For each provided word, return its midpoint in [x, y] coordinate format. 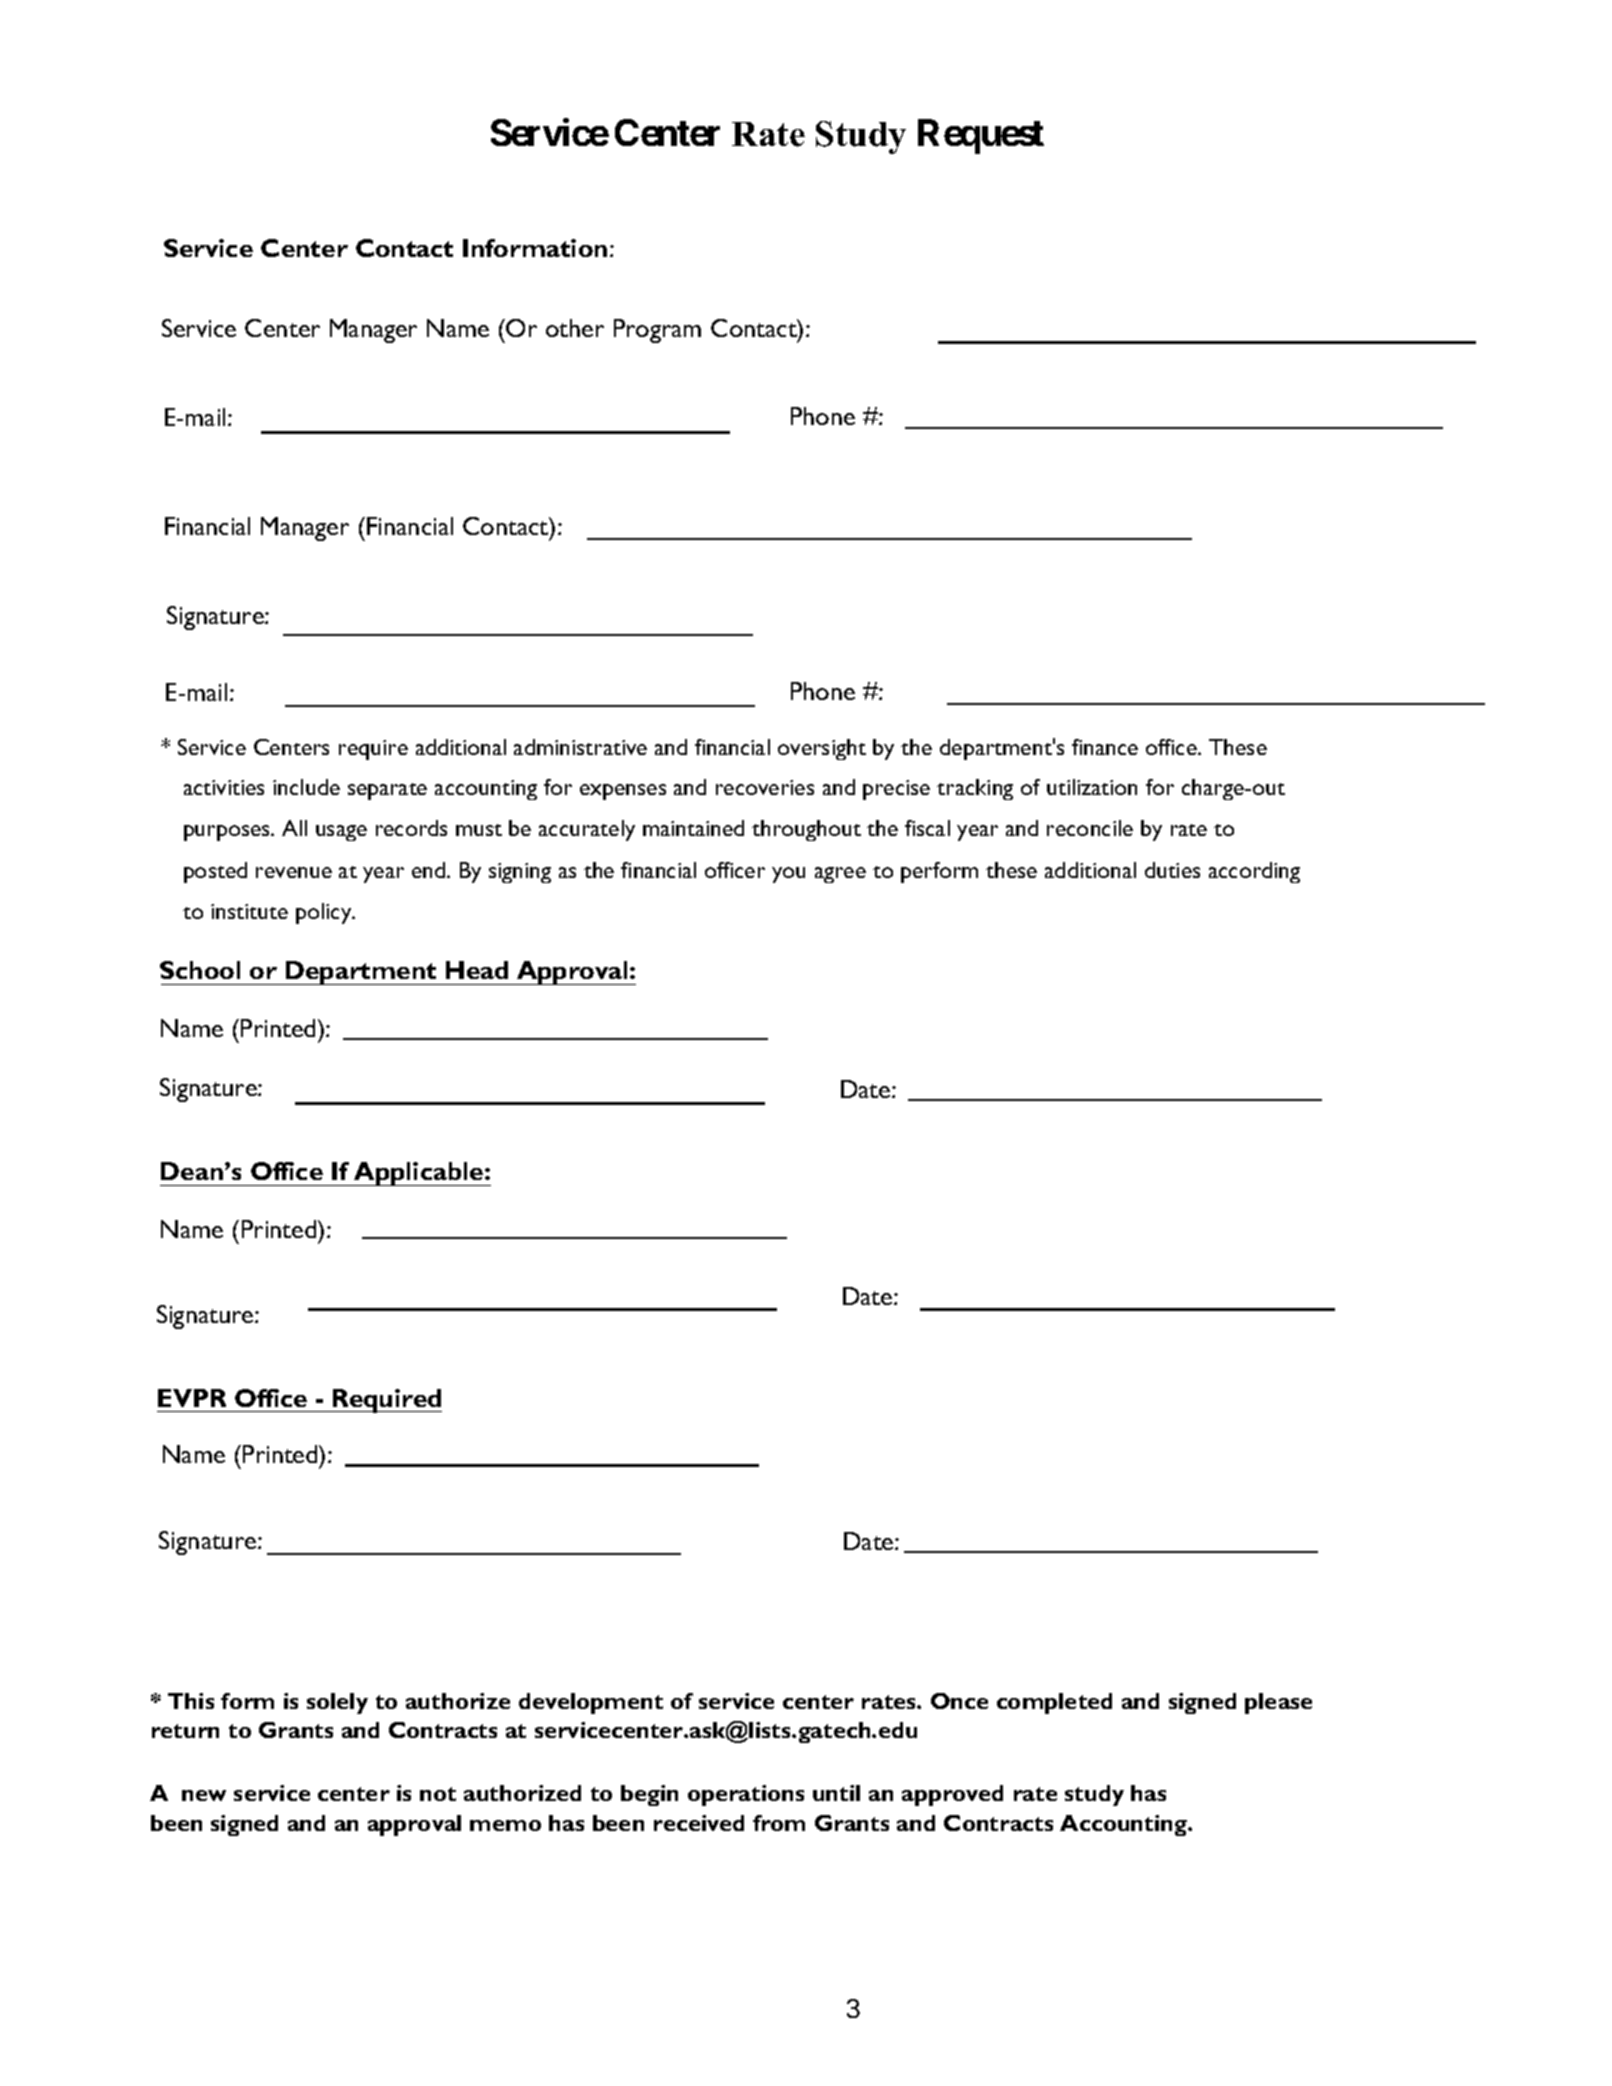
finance [1105, 747]
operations [746, 1795]
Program [657, 331]
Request [981, 137]
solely [337, 1703]
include [306, 787]
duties [1172, 870]
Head [477, 970]
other [575, 328]
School [200, 970]
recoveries [765, 787]
